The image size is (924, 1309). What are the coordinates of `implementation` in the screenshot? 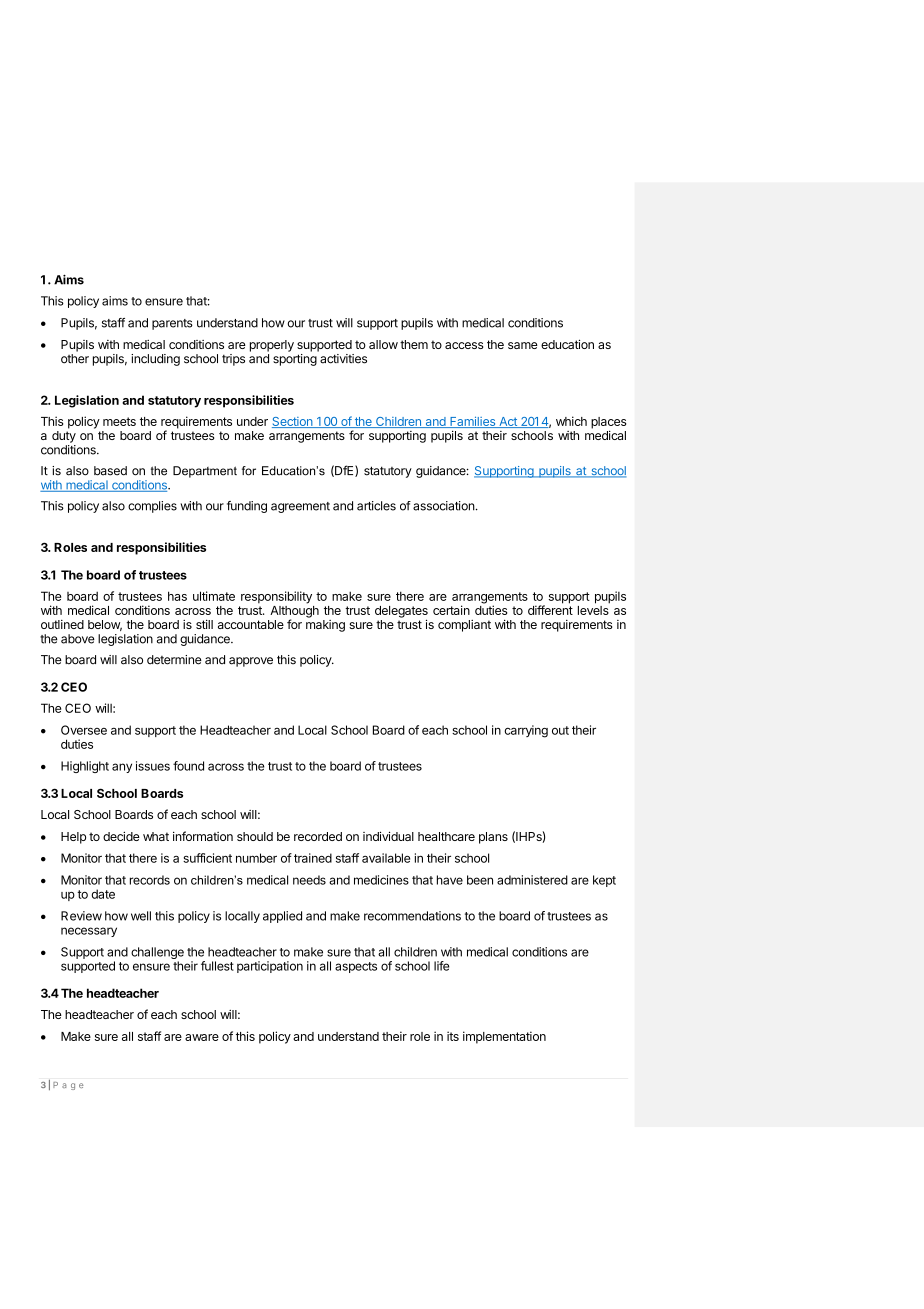 It's located at (504, 1037).
